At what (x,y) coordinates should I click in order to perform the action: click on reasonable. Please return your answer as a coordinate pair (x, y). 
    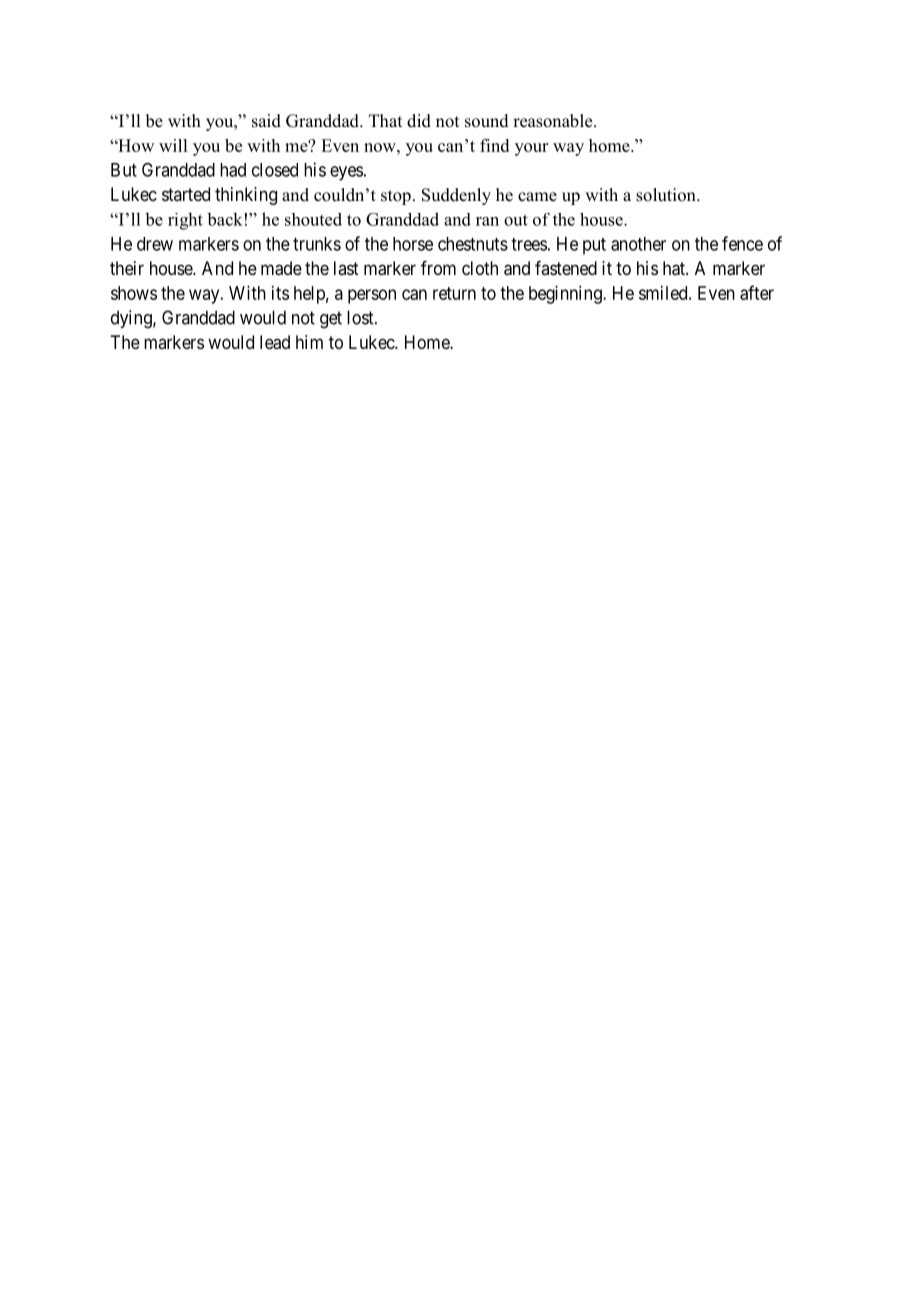
    Looking at the image, I should click on (554, 121).
